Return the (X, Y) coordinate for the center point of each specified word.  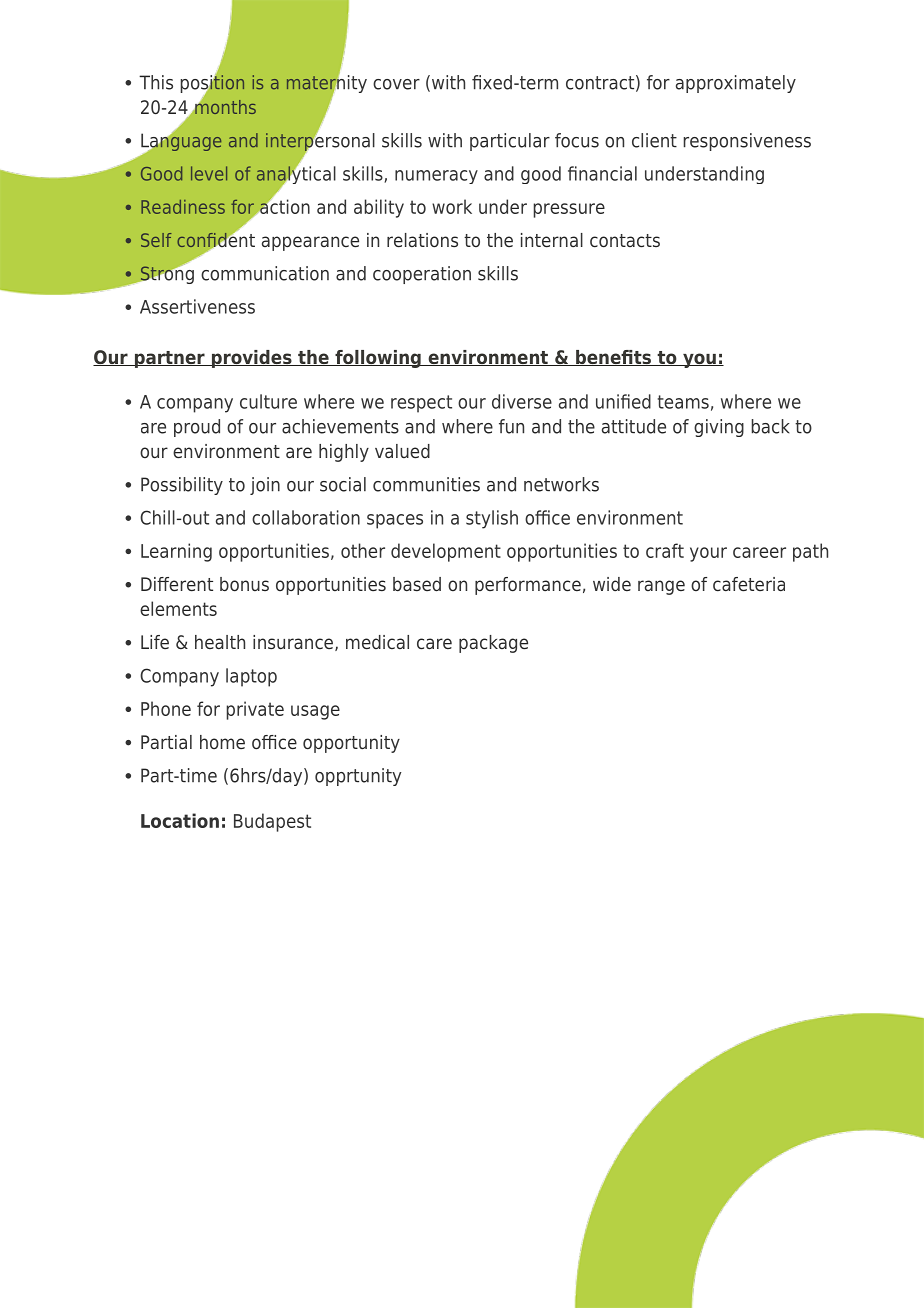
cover (396, 84)
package (493, 644)
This (156, 82)
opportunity (351, 744)
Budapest (272, 822)
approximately (736, 84)
